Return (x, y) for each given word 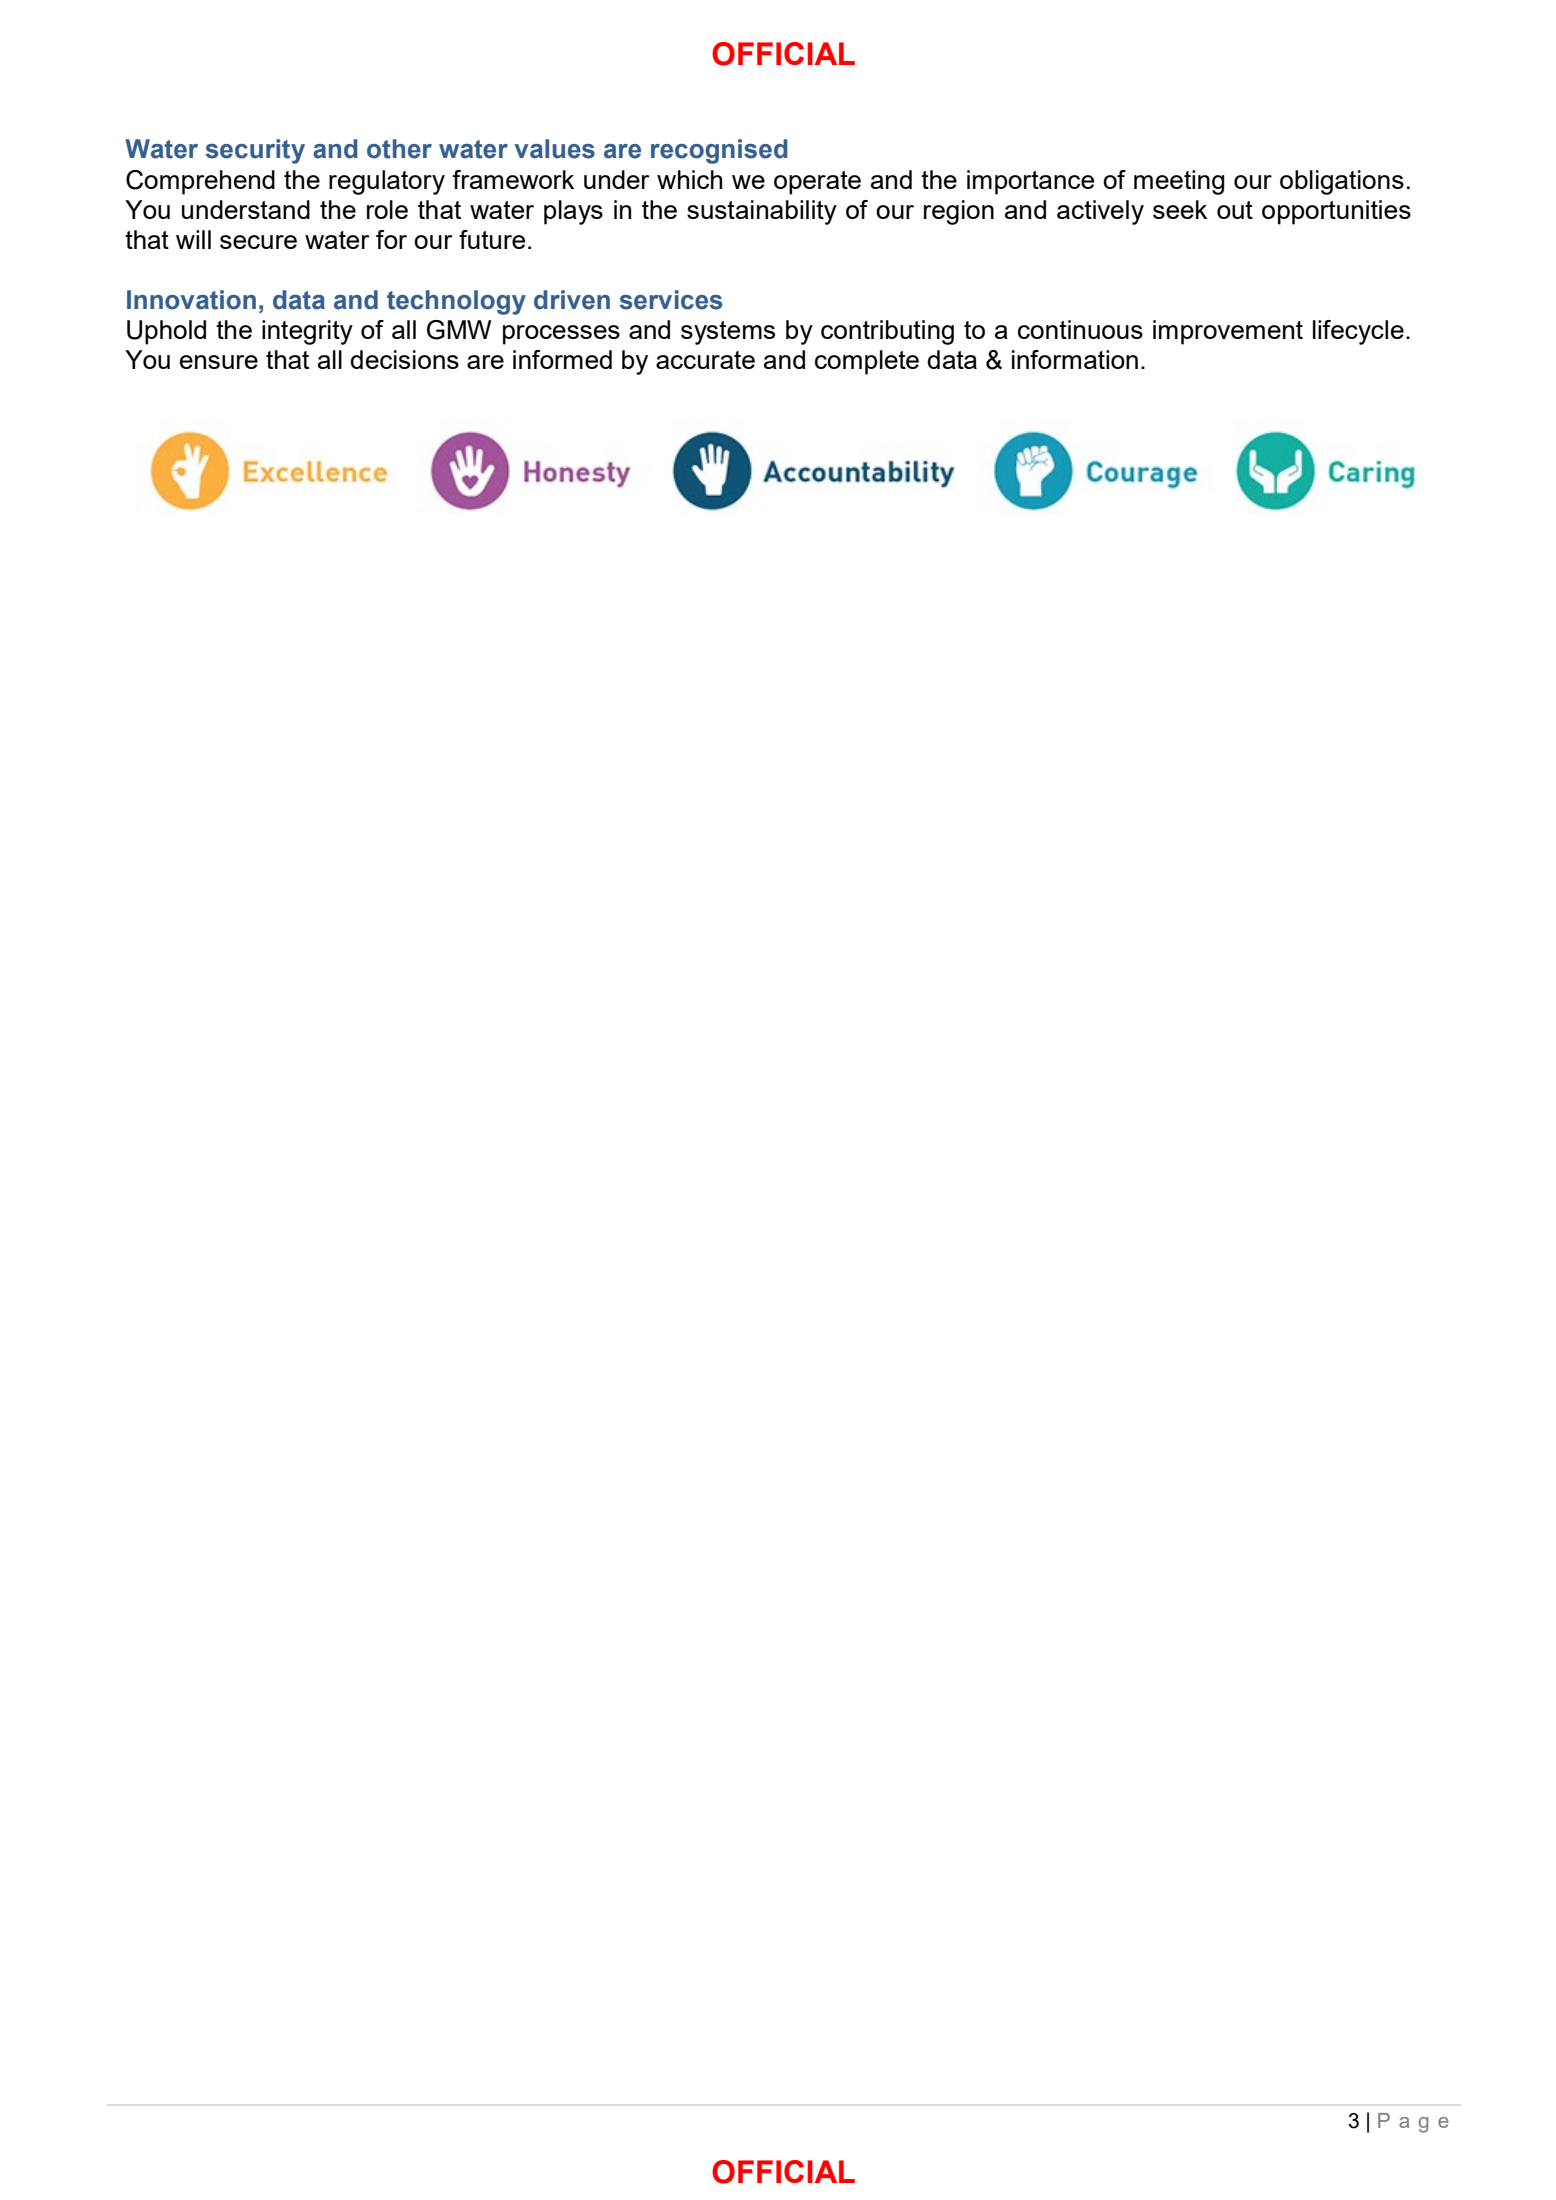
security (255, 151)
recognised (719, 151)
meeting (1179, 182)
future (492, 239)
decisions (404, 359)
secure (258, 242)
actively (1100, 212)
